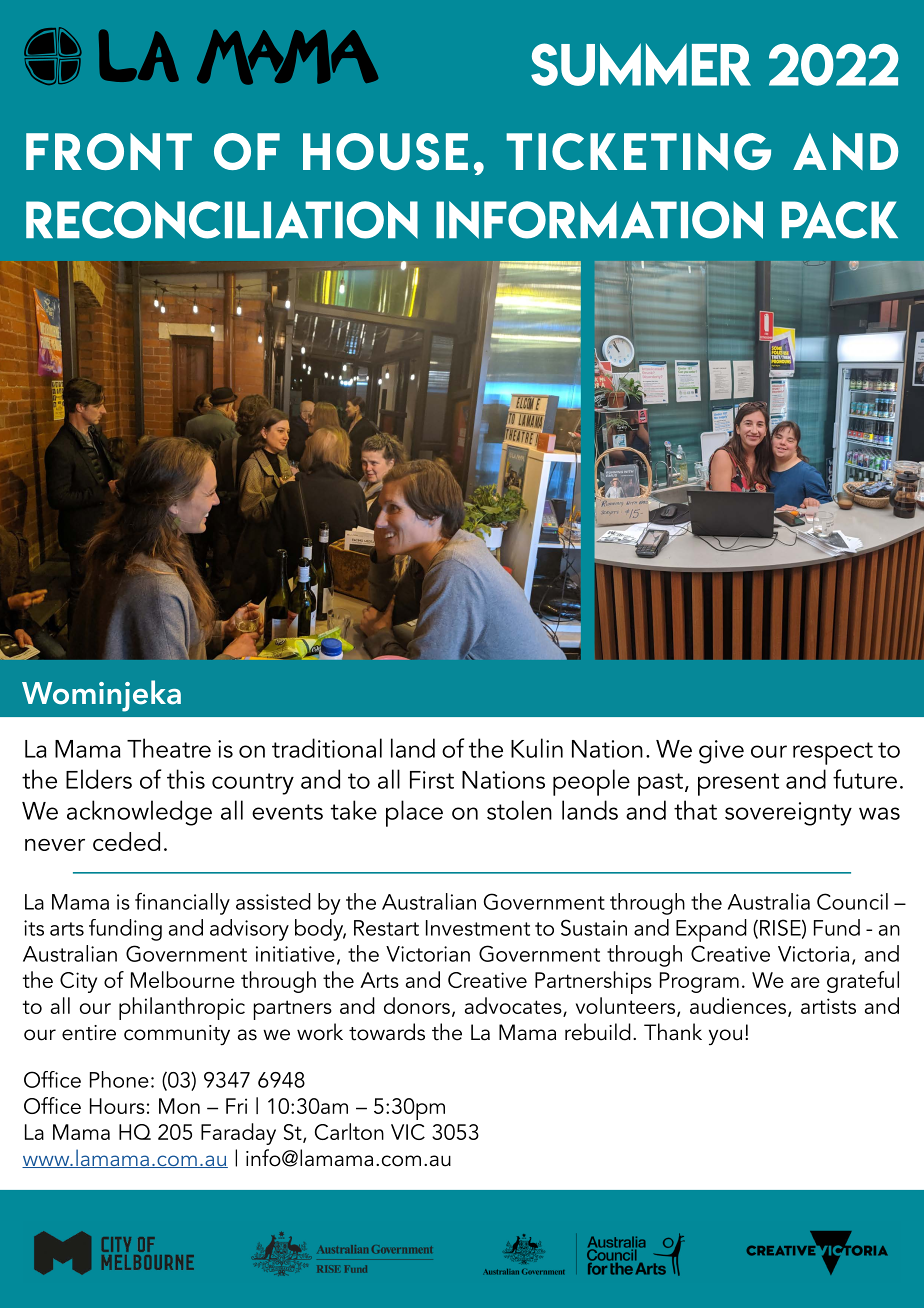 Image resolution: width=924 pixels, height=1308 pixels. I want to click on HOUSE, so click(385, 151).
